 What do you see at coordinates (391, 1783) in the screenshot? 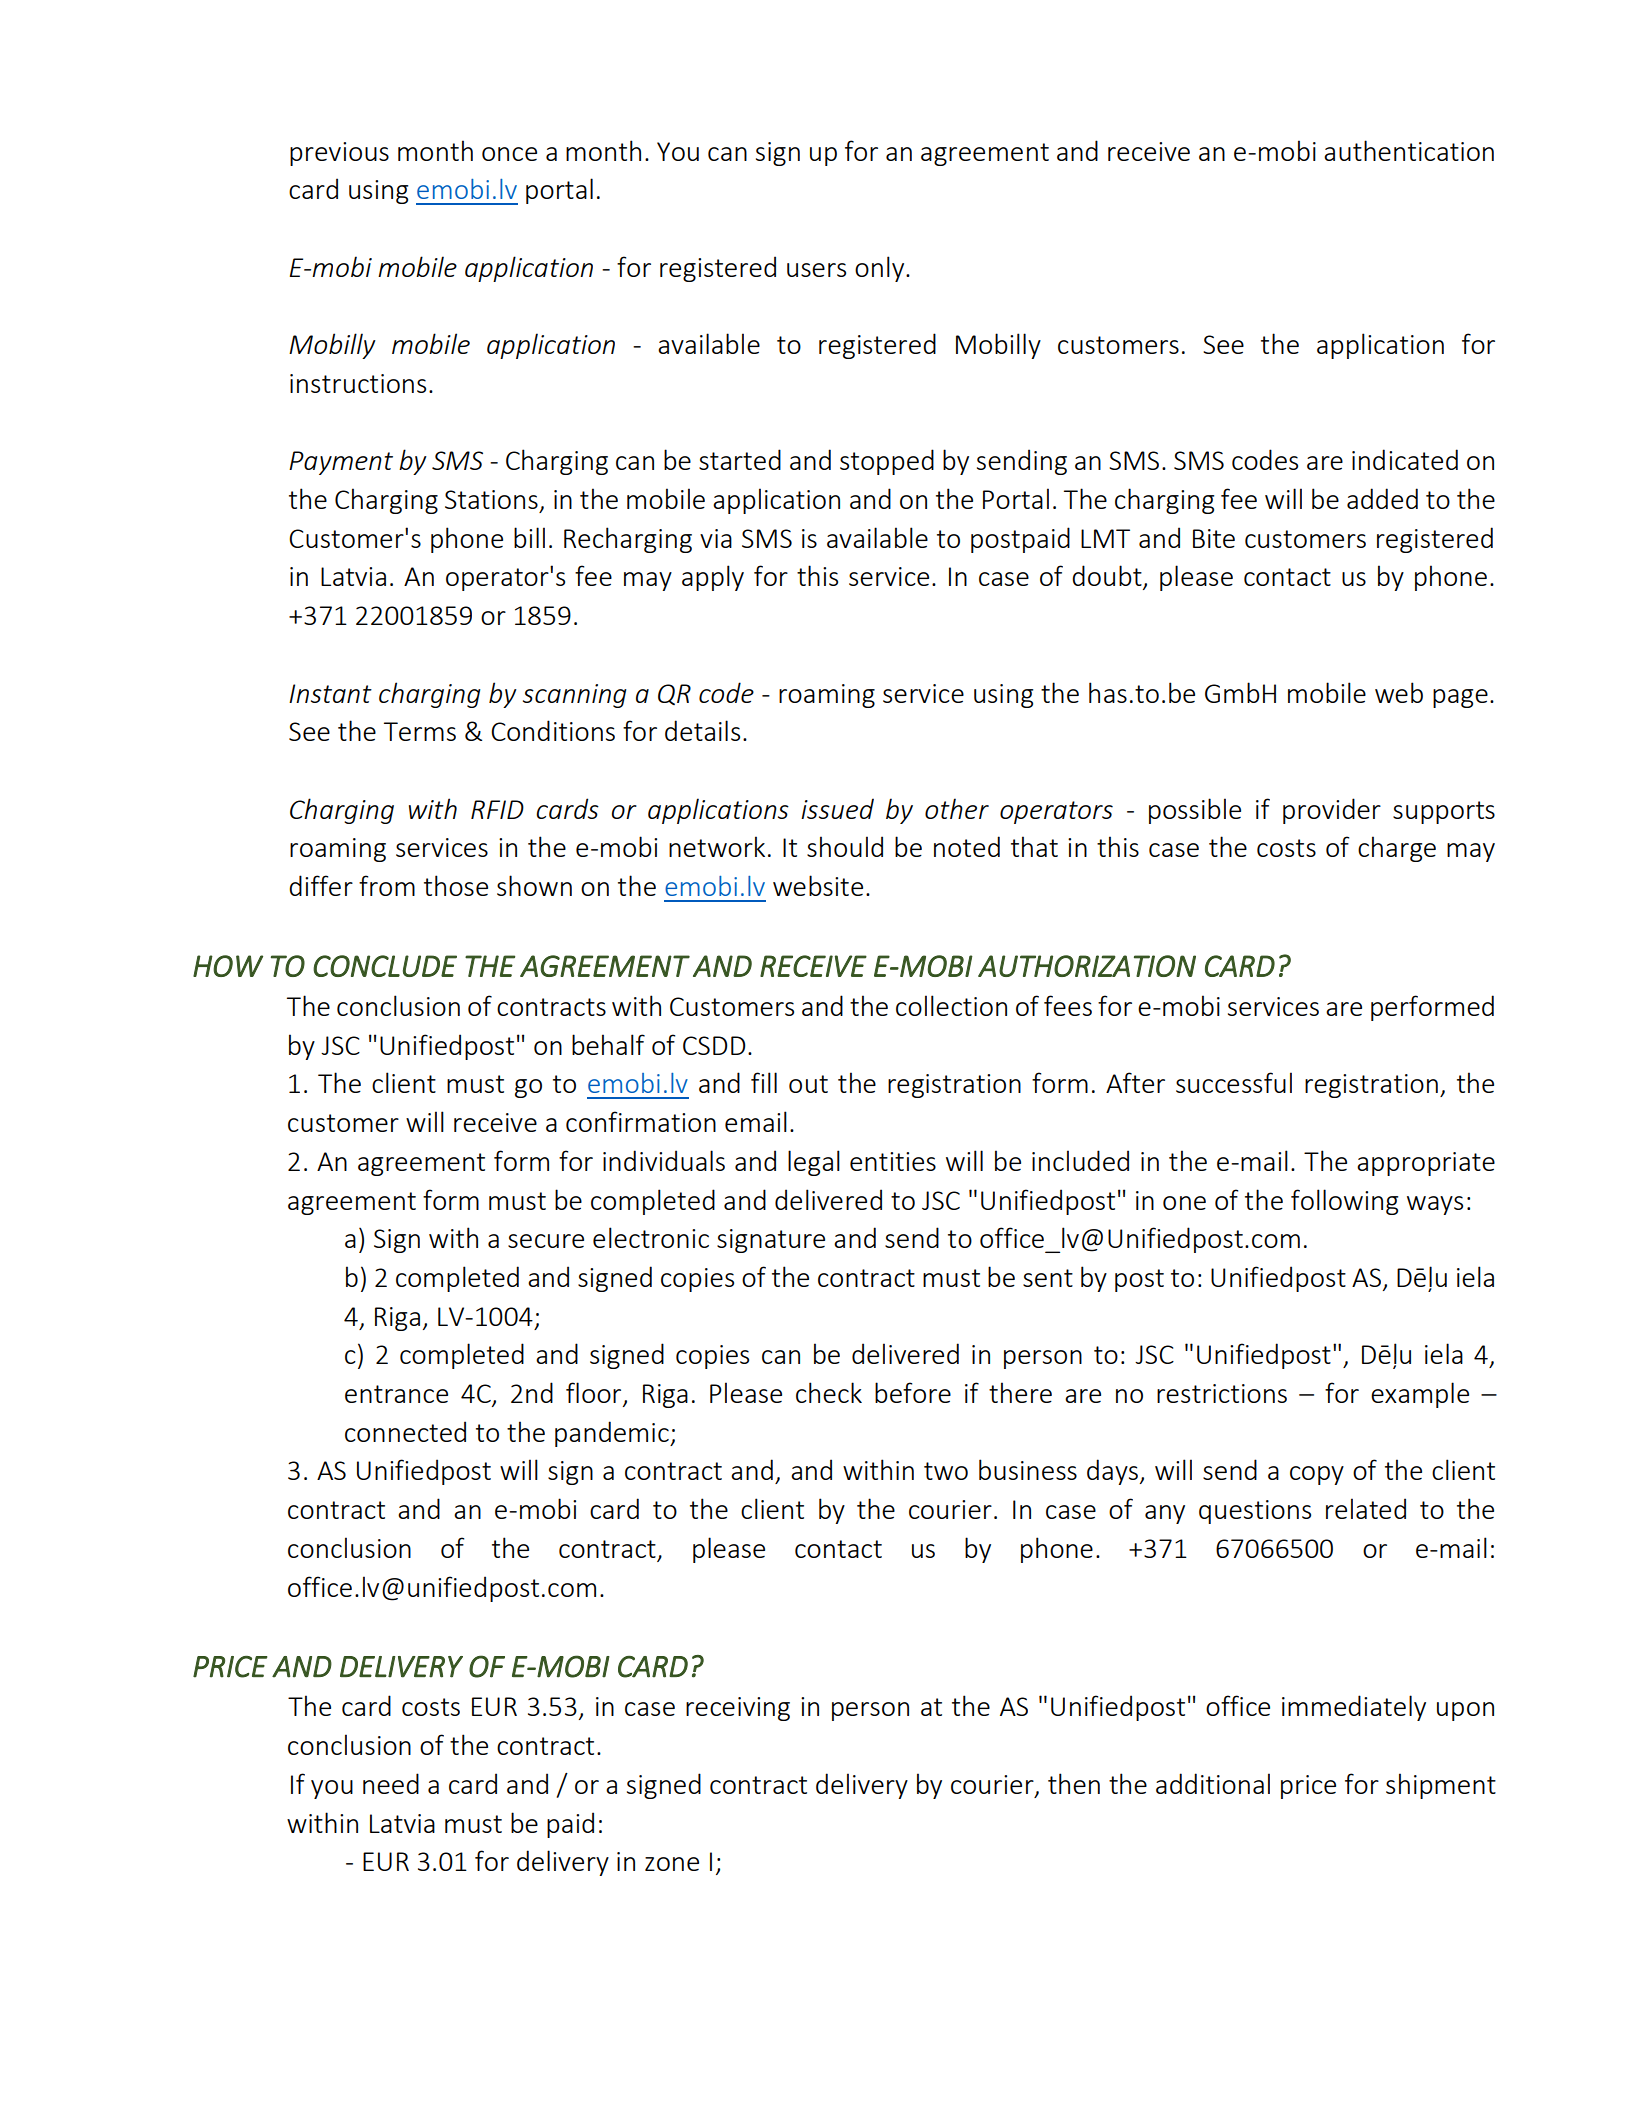
I see `need` at bounding box center [391, 1783].
